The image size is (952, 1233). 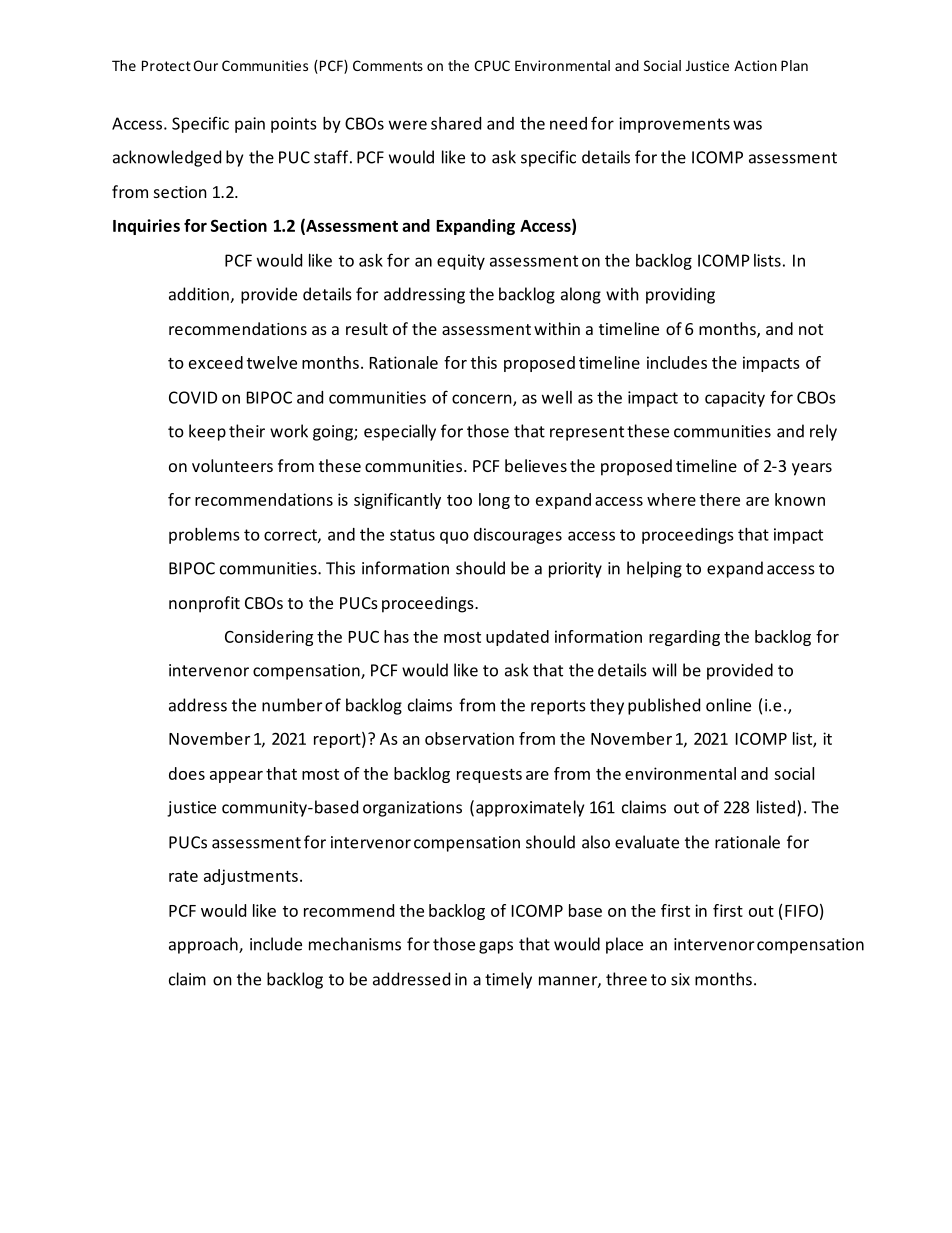 I want to click on quo, so click(x=454, y=537).
